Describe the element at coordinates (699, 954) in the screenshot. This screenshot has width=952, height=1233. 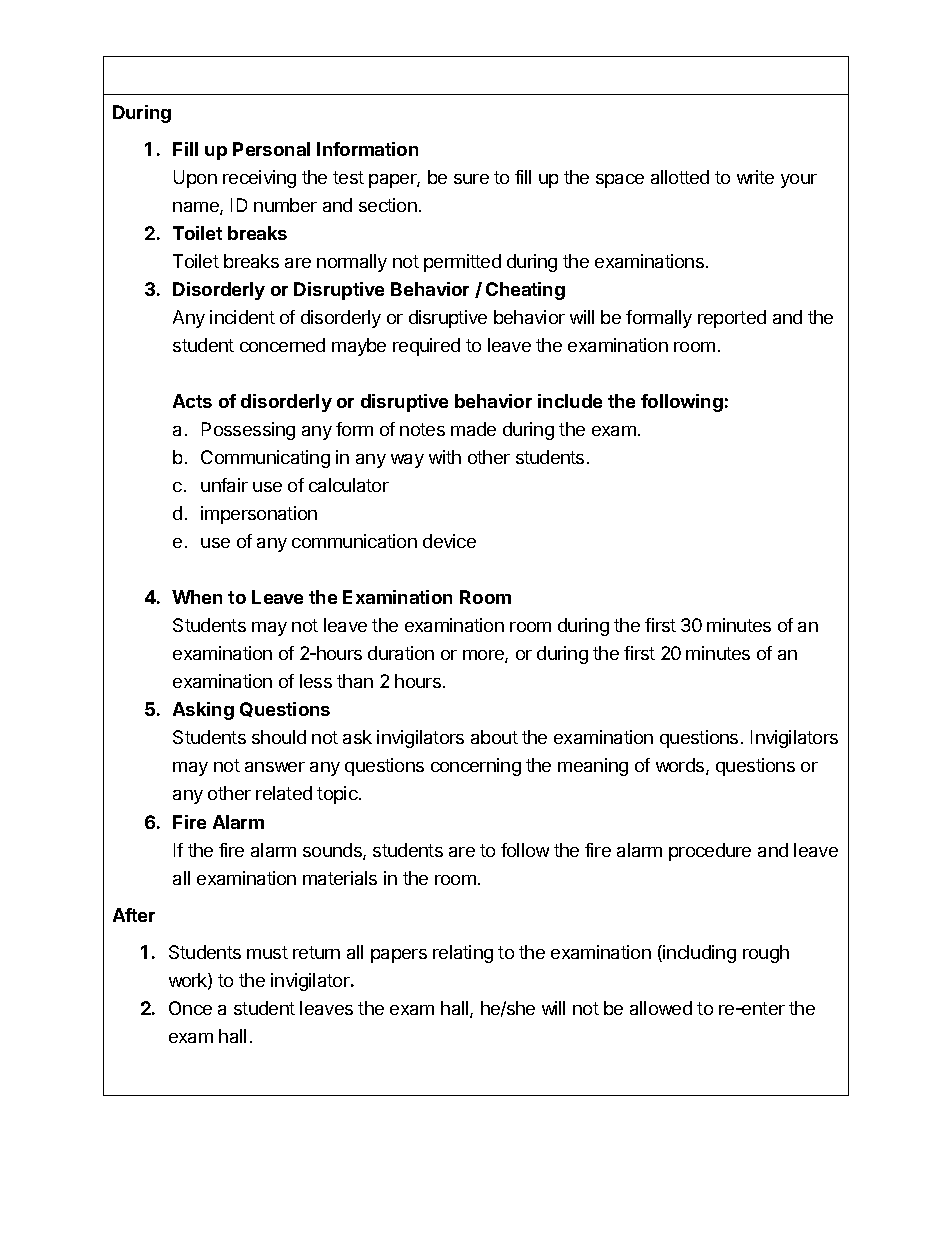
I see `including` at that location.
